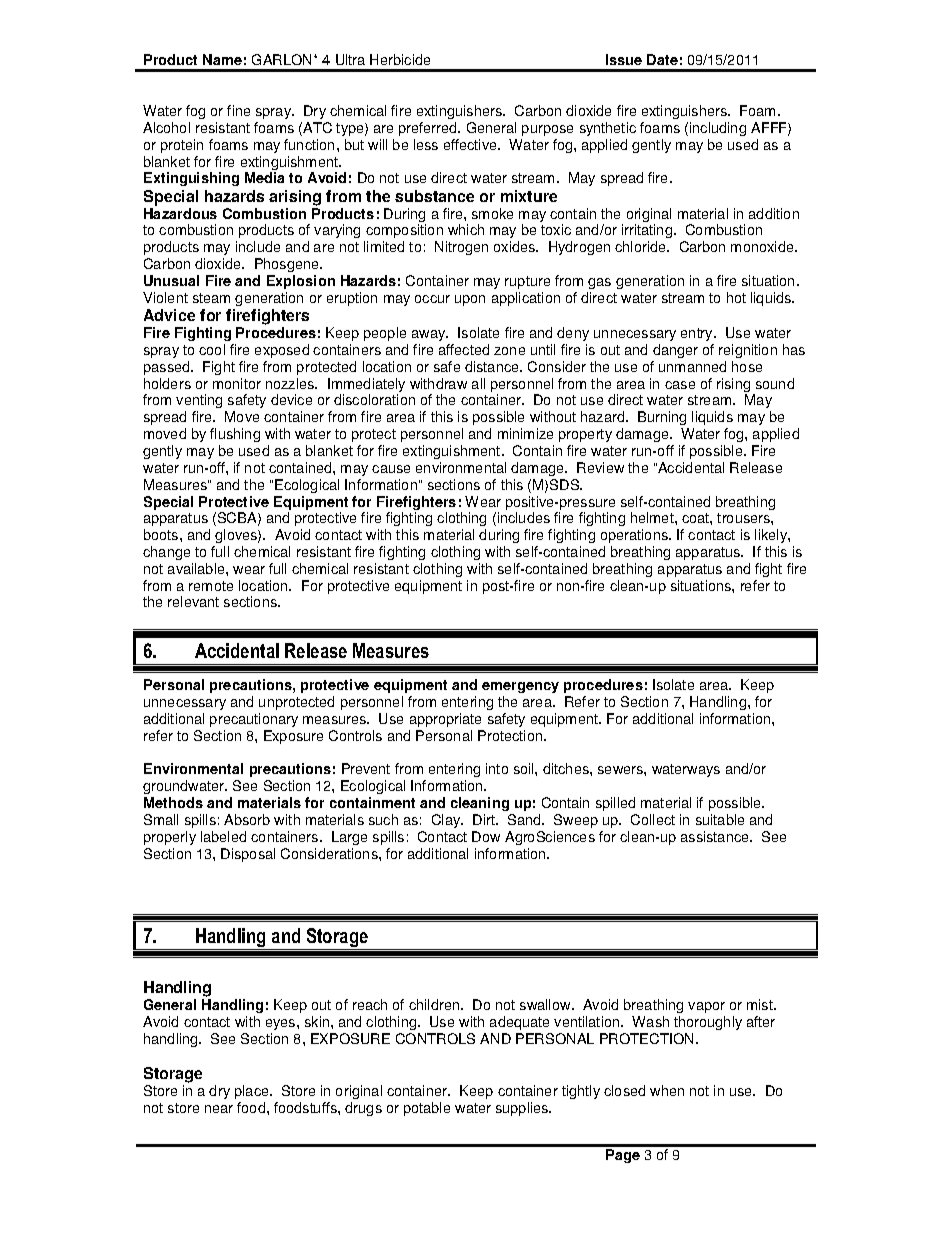  I want to click on supplies, so click(523, 1109).
